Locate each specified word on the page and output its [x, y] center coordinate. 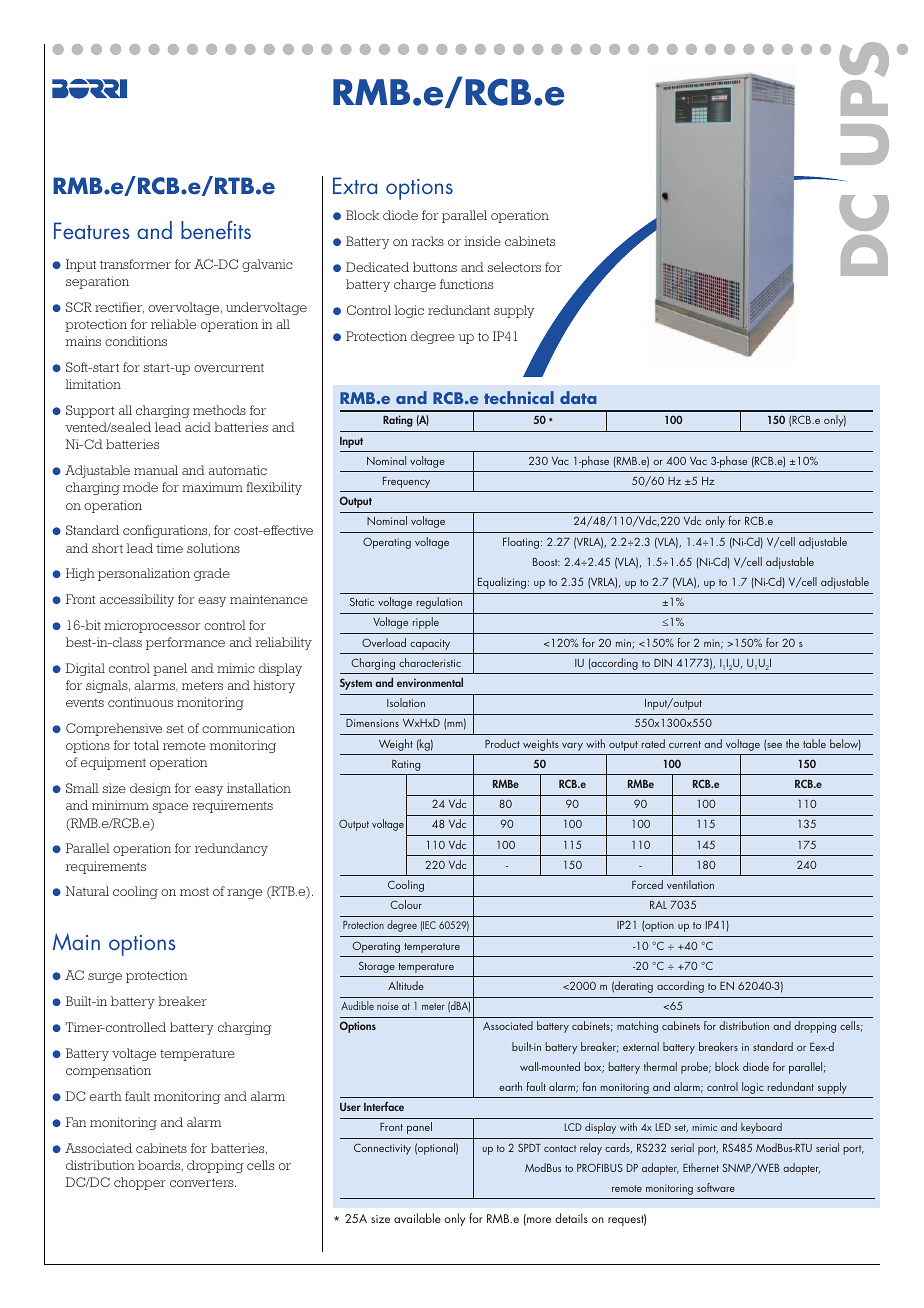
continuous [140, 702]
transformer [135, 264]
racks [428, 241]
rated [653, 743]
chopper [140, 1183]
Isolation [406, 702]
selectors [514, 267]
